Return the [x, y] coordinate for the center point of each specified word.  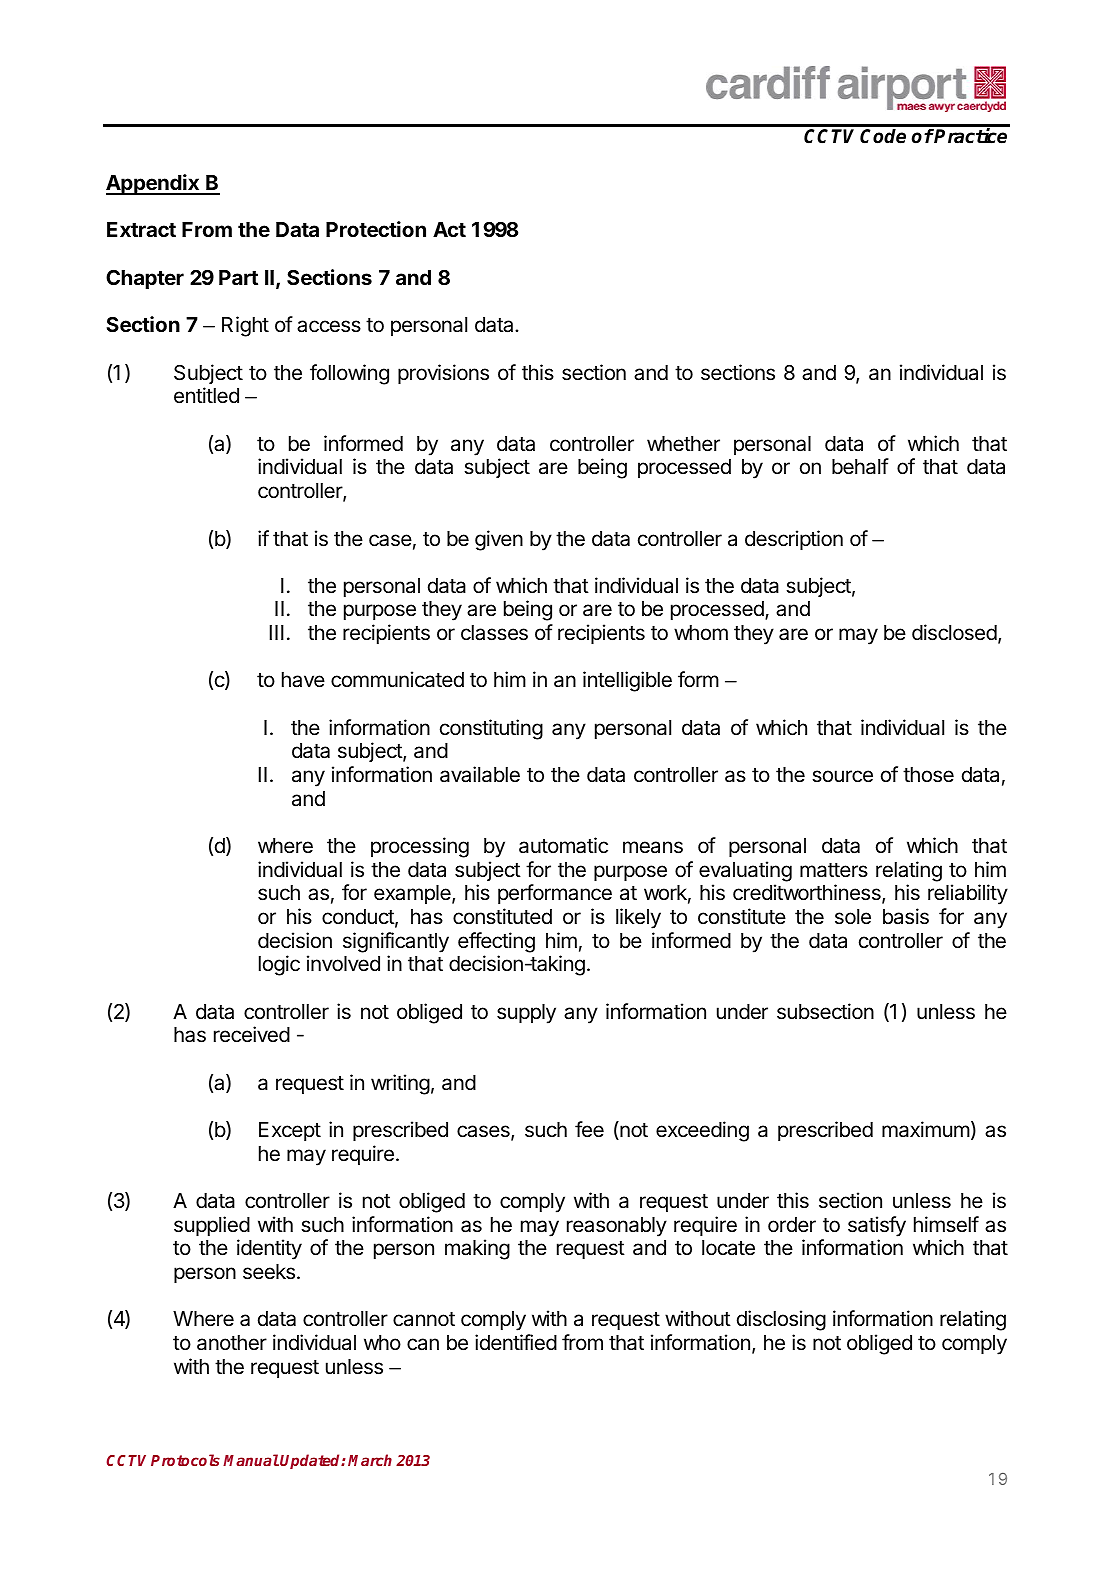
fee [589, 1129]
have [303, 680]
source [842, 776]
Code [883, 136]
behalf [860, 466]
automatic [563, 845]
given [499, 540]
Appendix [154, 184]
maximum [926, 1129]
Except [290, 1132]
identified [516, 1342]
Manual [251, 1460]
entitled [206, 395]
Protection [376, 229]
